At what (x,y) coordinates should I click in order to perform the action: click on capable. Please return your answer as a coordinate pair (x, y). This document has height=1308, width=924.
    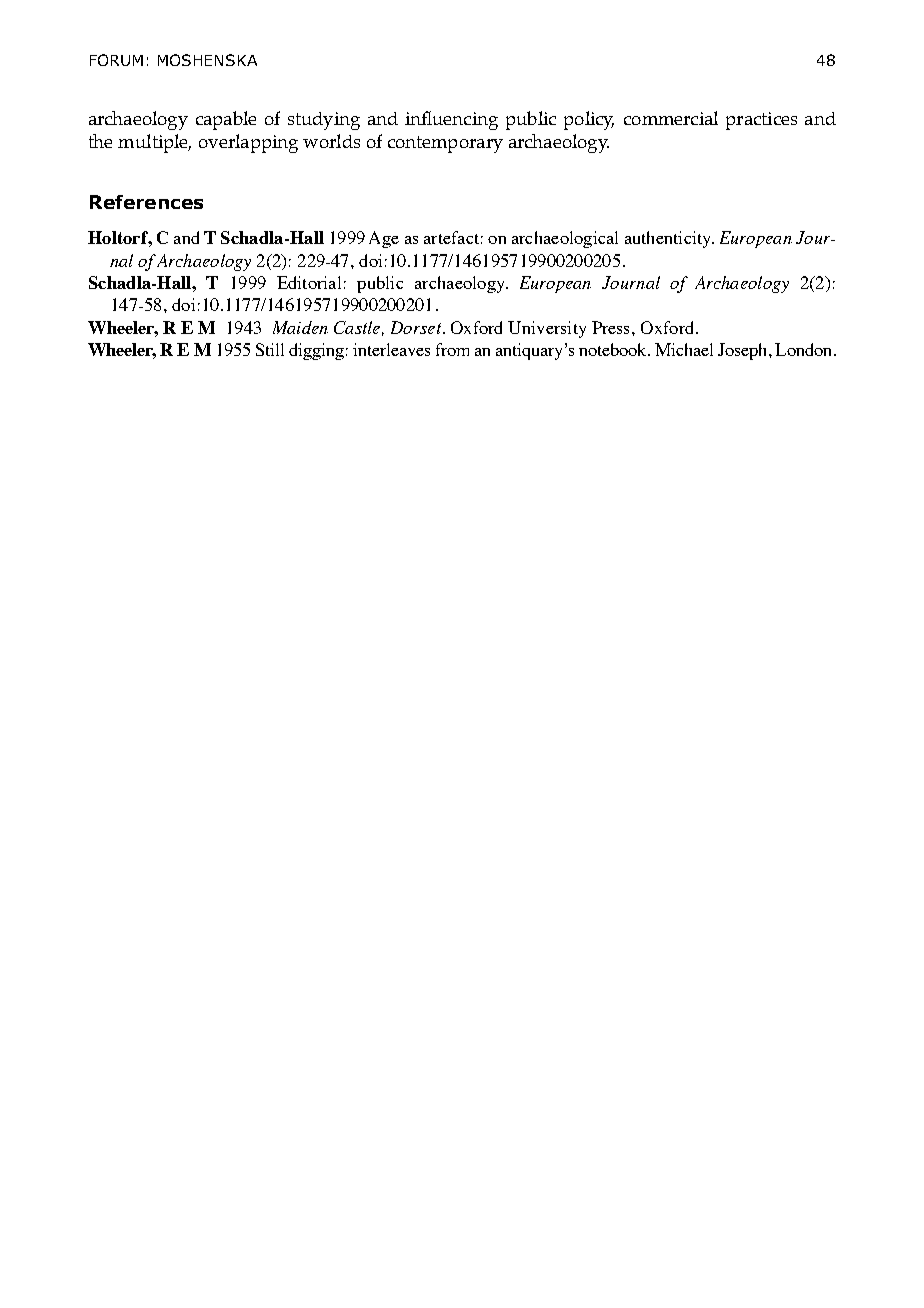
    Looking at the image, I should click on (226, 120).
